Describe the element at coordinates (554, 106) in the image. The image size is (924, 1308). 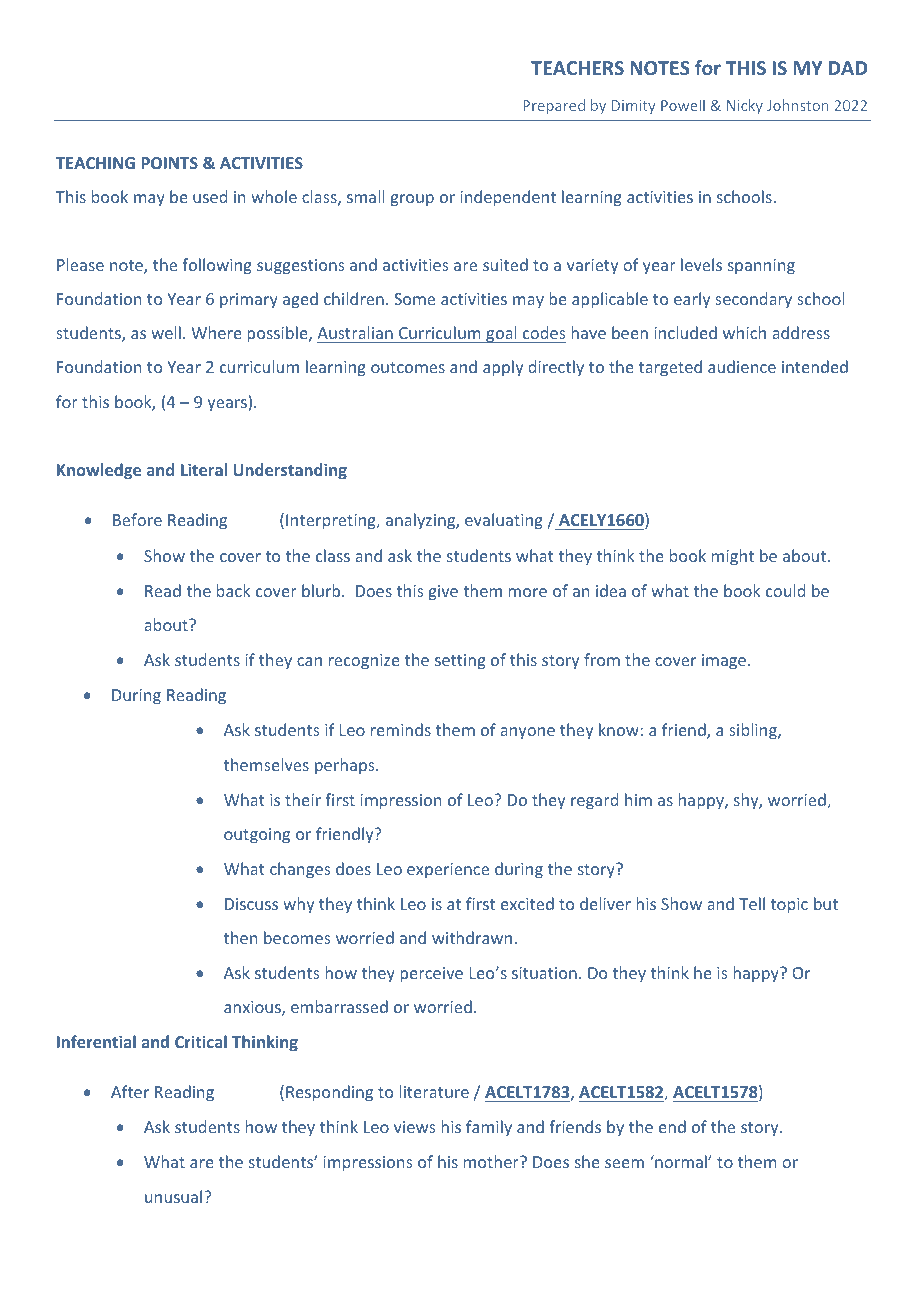
I see `Prepared` at that location.
